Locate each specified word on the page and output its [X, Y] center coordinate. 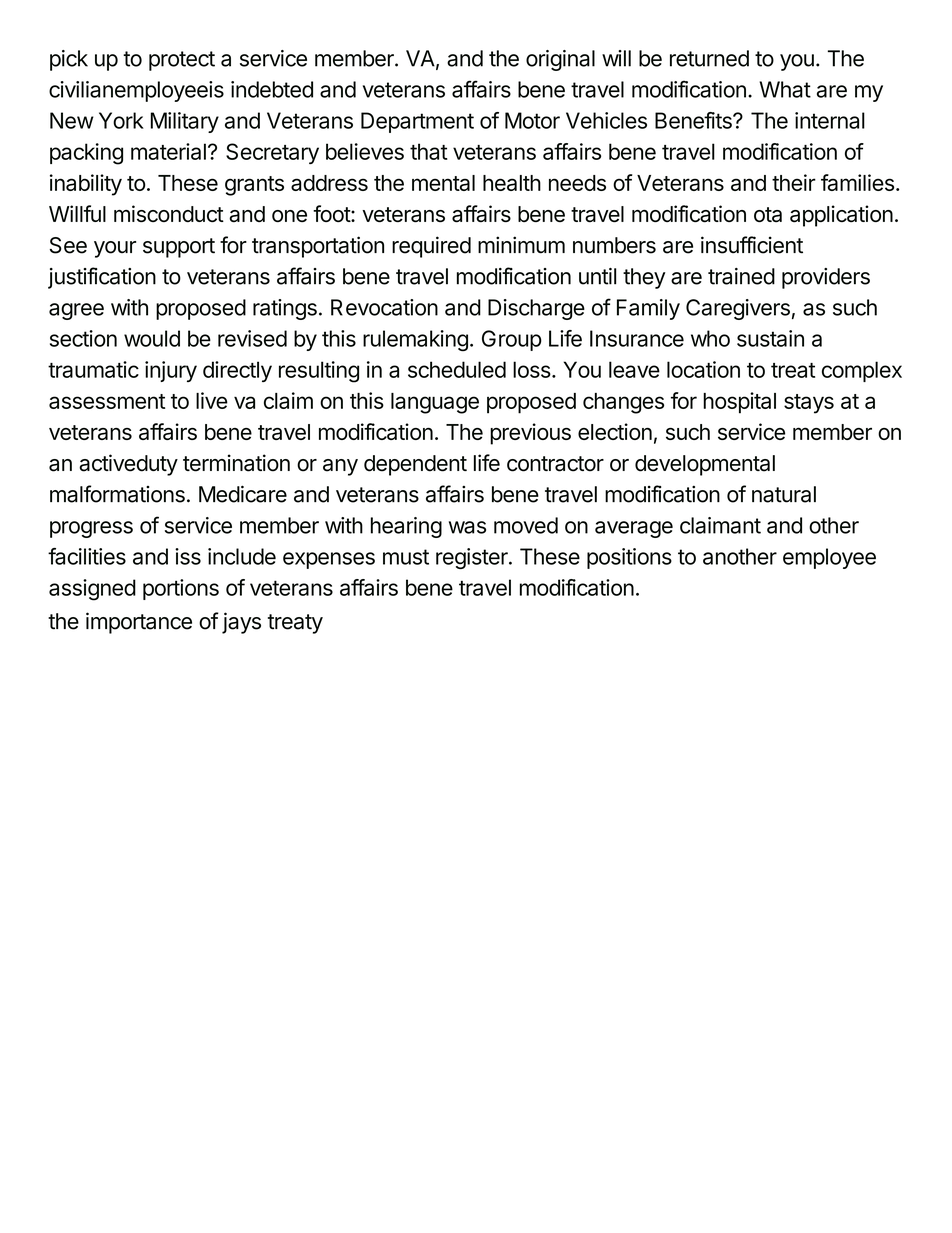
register [473, 558]
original [560, 60]
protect [182, 61]
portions [181, 589]
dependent [415, 465]
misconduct [169, 213]
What [785, 89]
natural [784, 494]
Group [512, 340]
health [512, 183]
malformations [117, 494]
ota [768, 215]
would [152, 338]
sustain [770, 338]
